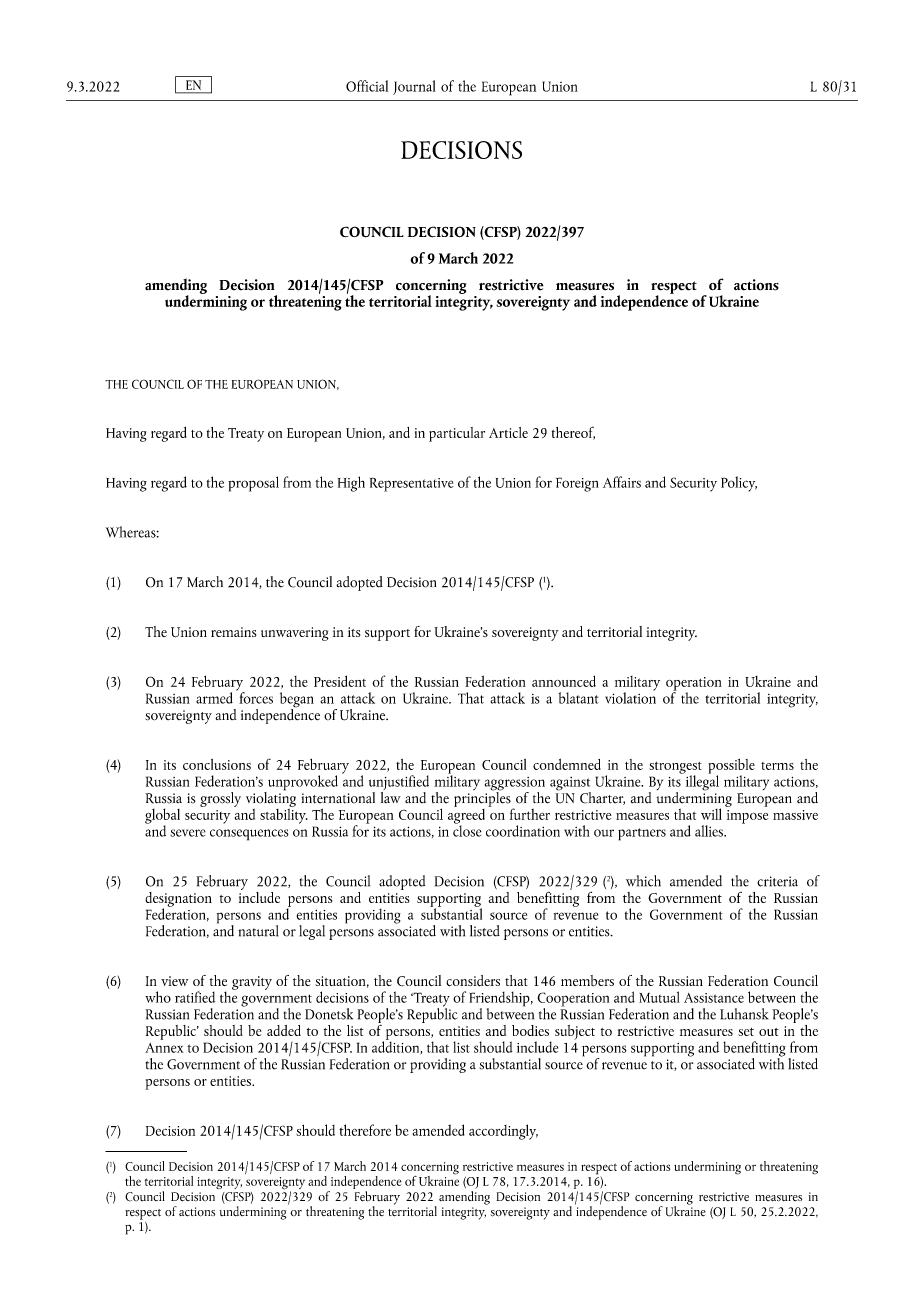 The height and width of the screenshot is (1308, 924). I want to click on Policy, so click(739, 484).
